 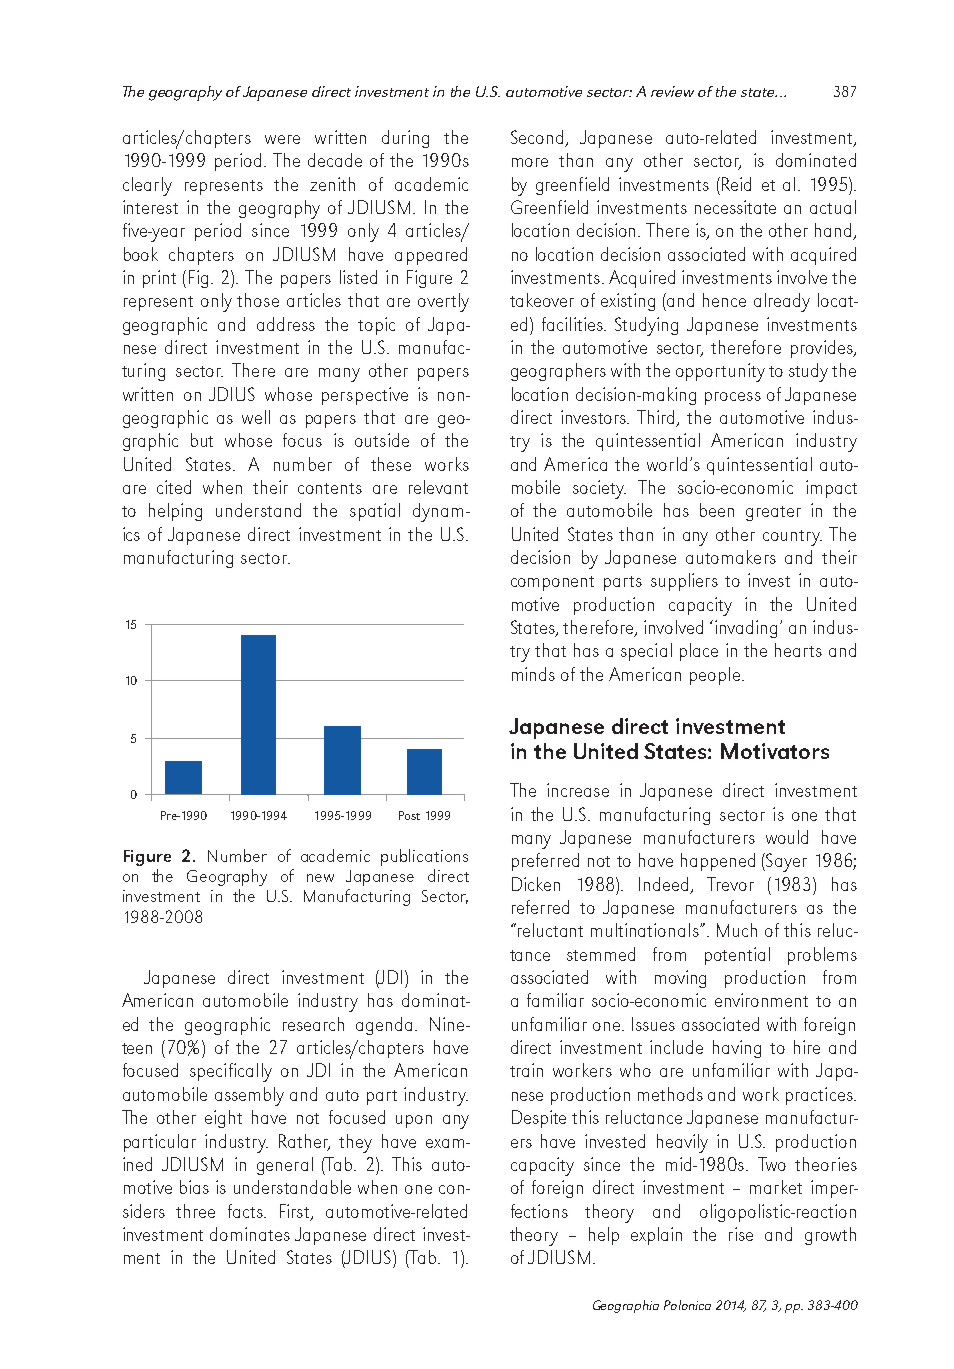 I want to click on process, so click(x=733, y=398).
